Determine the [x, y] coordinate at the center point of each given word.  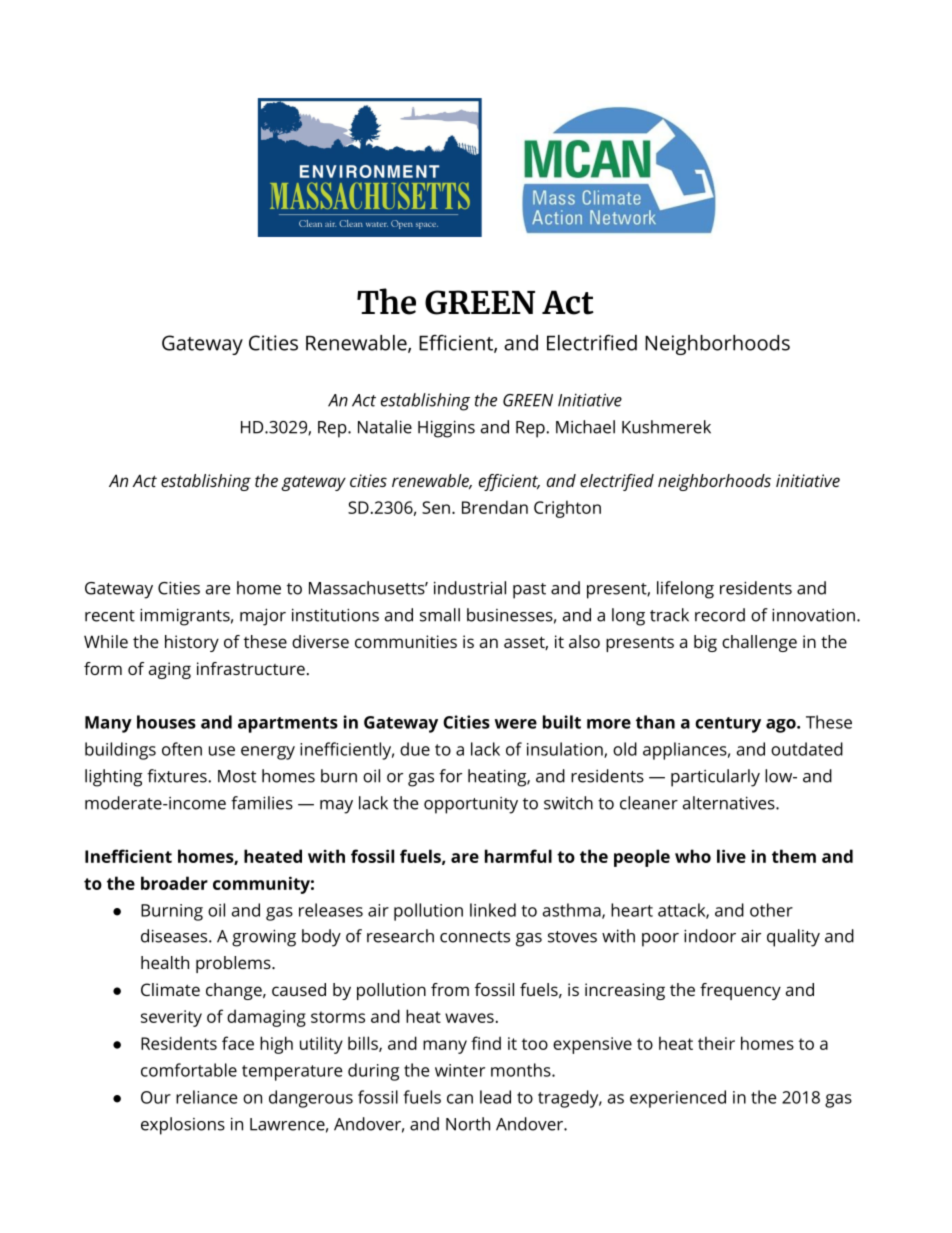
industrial [470, 588]
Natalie [385, 427]
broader [174, 883]
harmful [518, 856]
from [450, 989]
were [516, 724]
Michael [585, 427]
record [720, 615]
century [728, 725]
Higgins [446, 429]
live [731, 856]
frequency [740, 991]
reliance [207, 1097]
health [165, 962]
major [263, 617]
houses [166, 722]
